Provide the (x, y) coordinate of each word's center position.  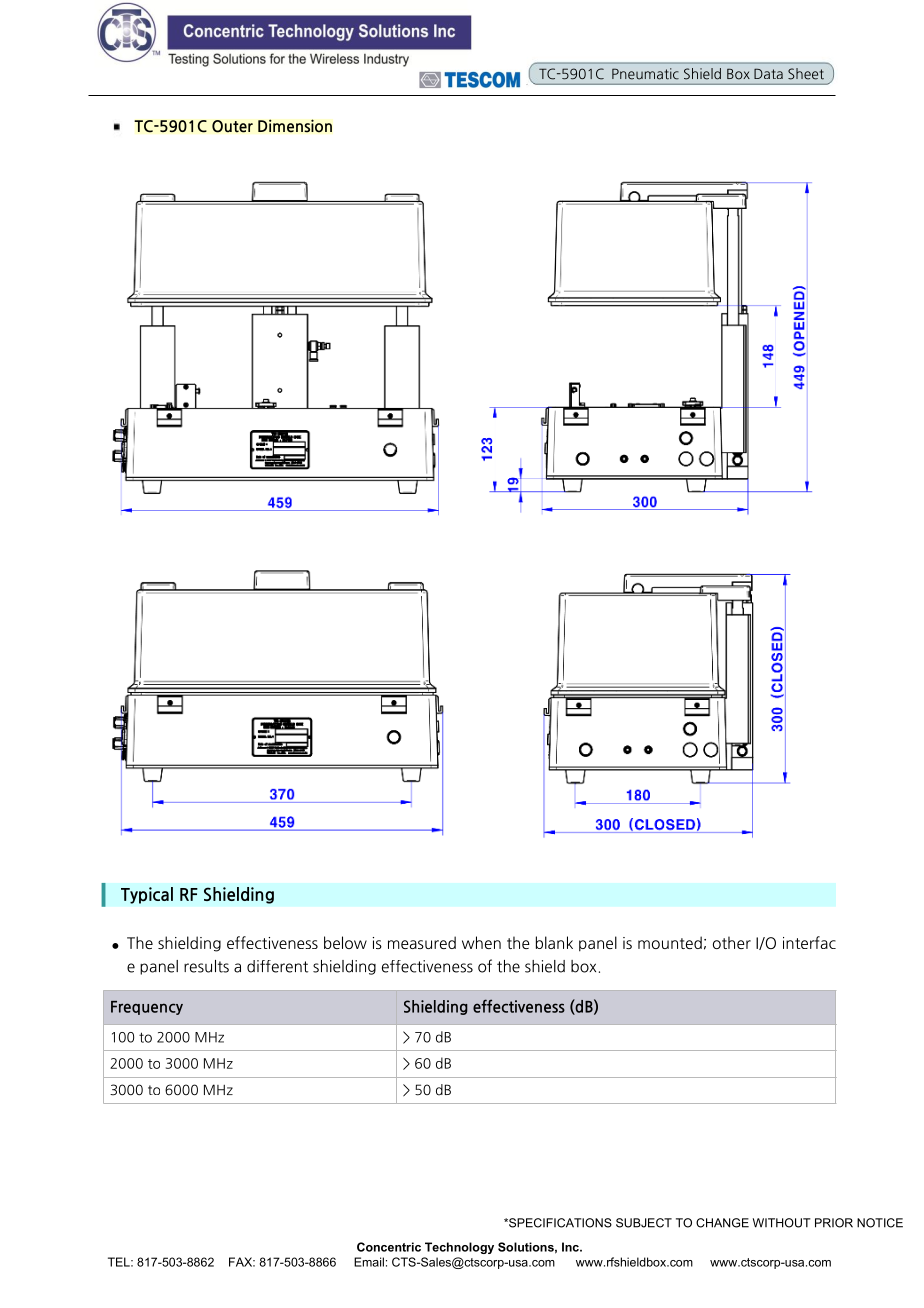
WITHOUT (782, 1223)
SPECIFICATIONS (559, 1223)
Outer (232, 126)
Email (369, 1262)
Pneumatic (645, 74)
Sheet (806, 74)
